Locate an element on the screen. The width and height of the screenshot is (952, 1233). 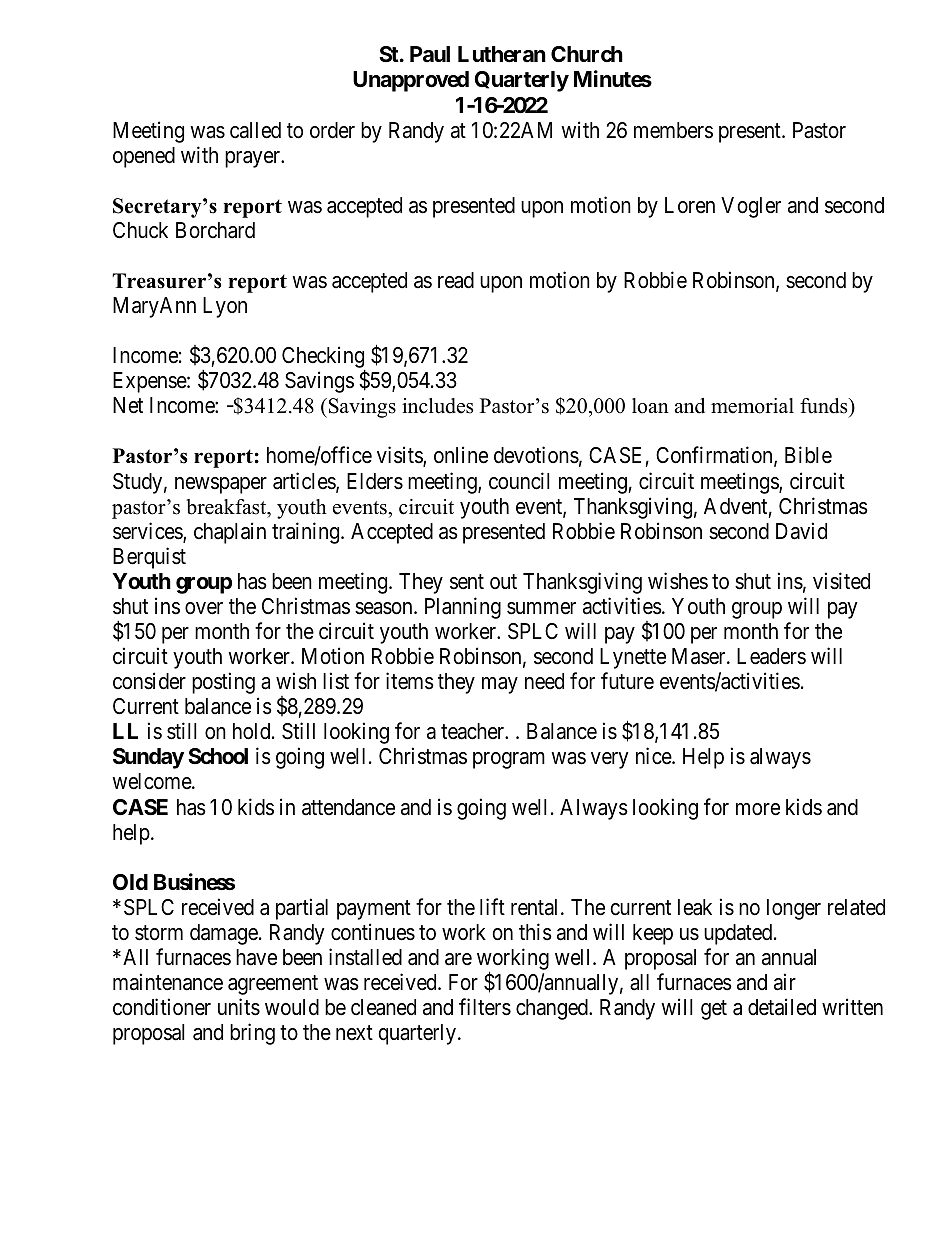
Lutheran is located at coordinates (502, 54).
